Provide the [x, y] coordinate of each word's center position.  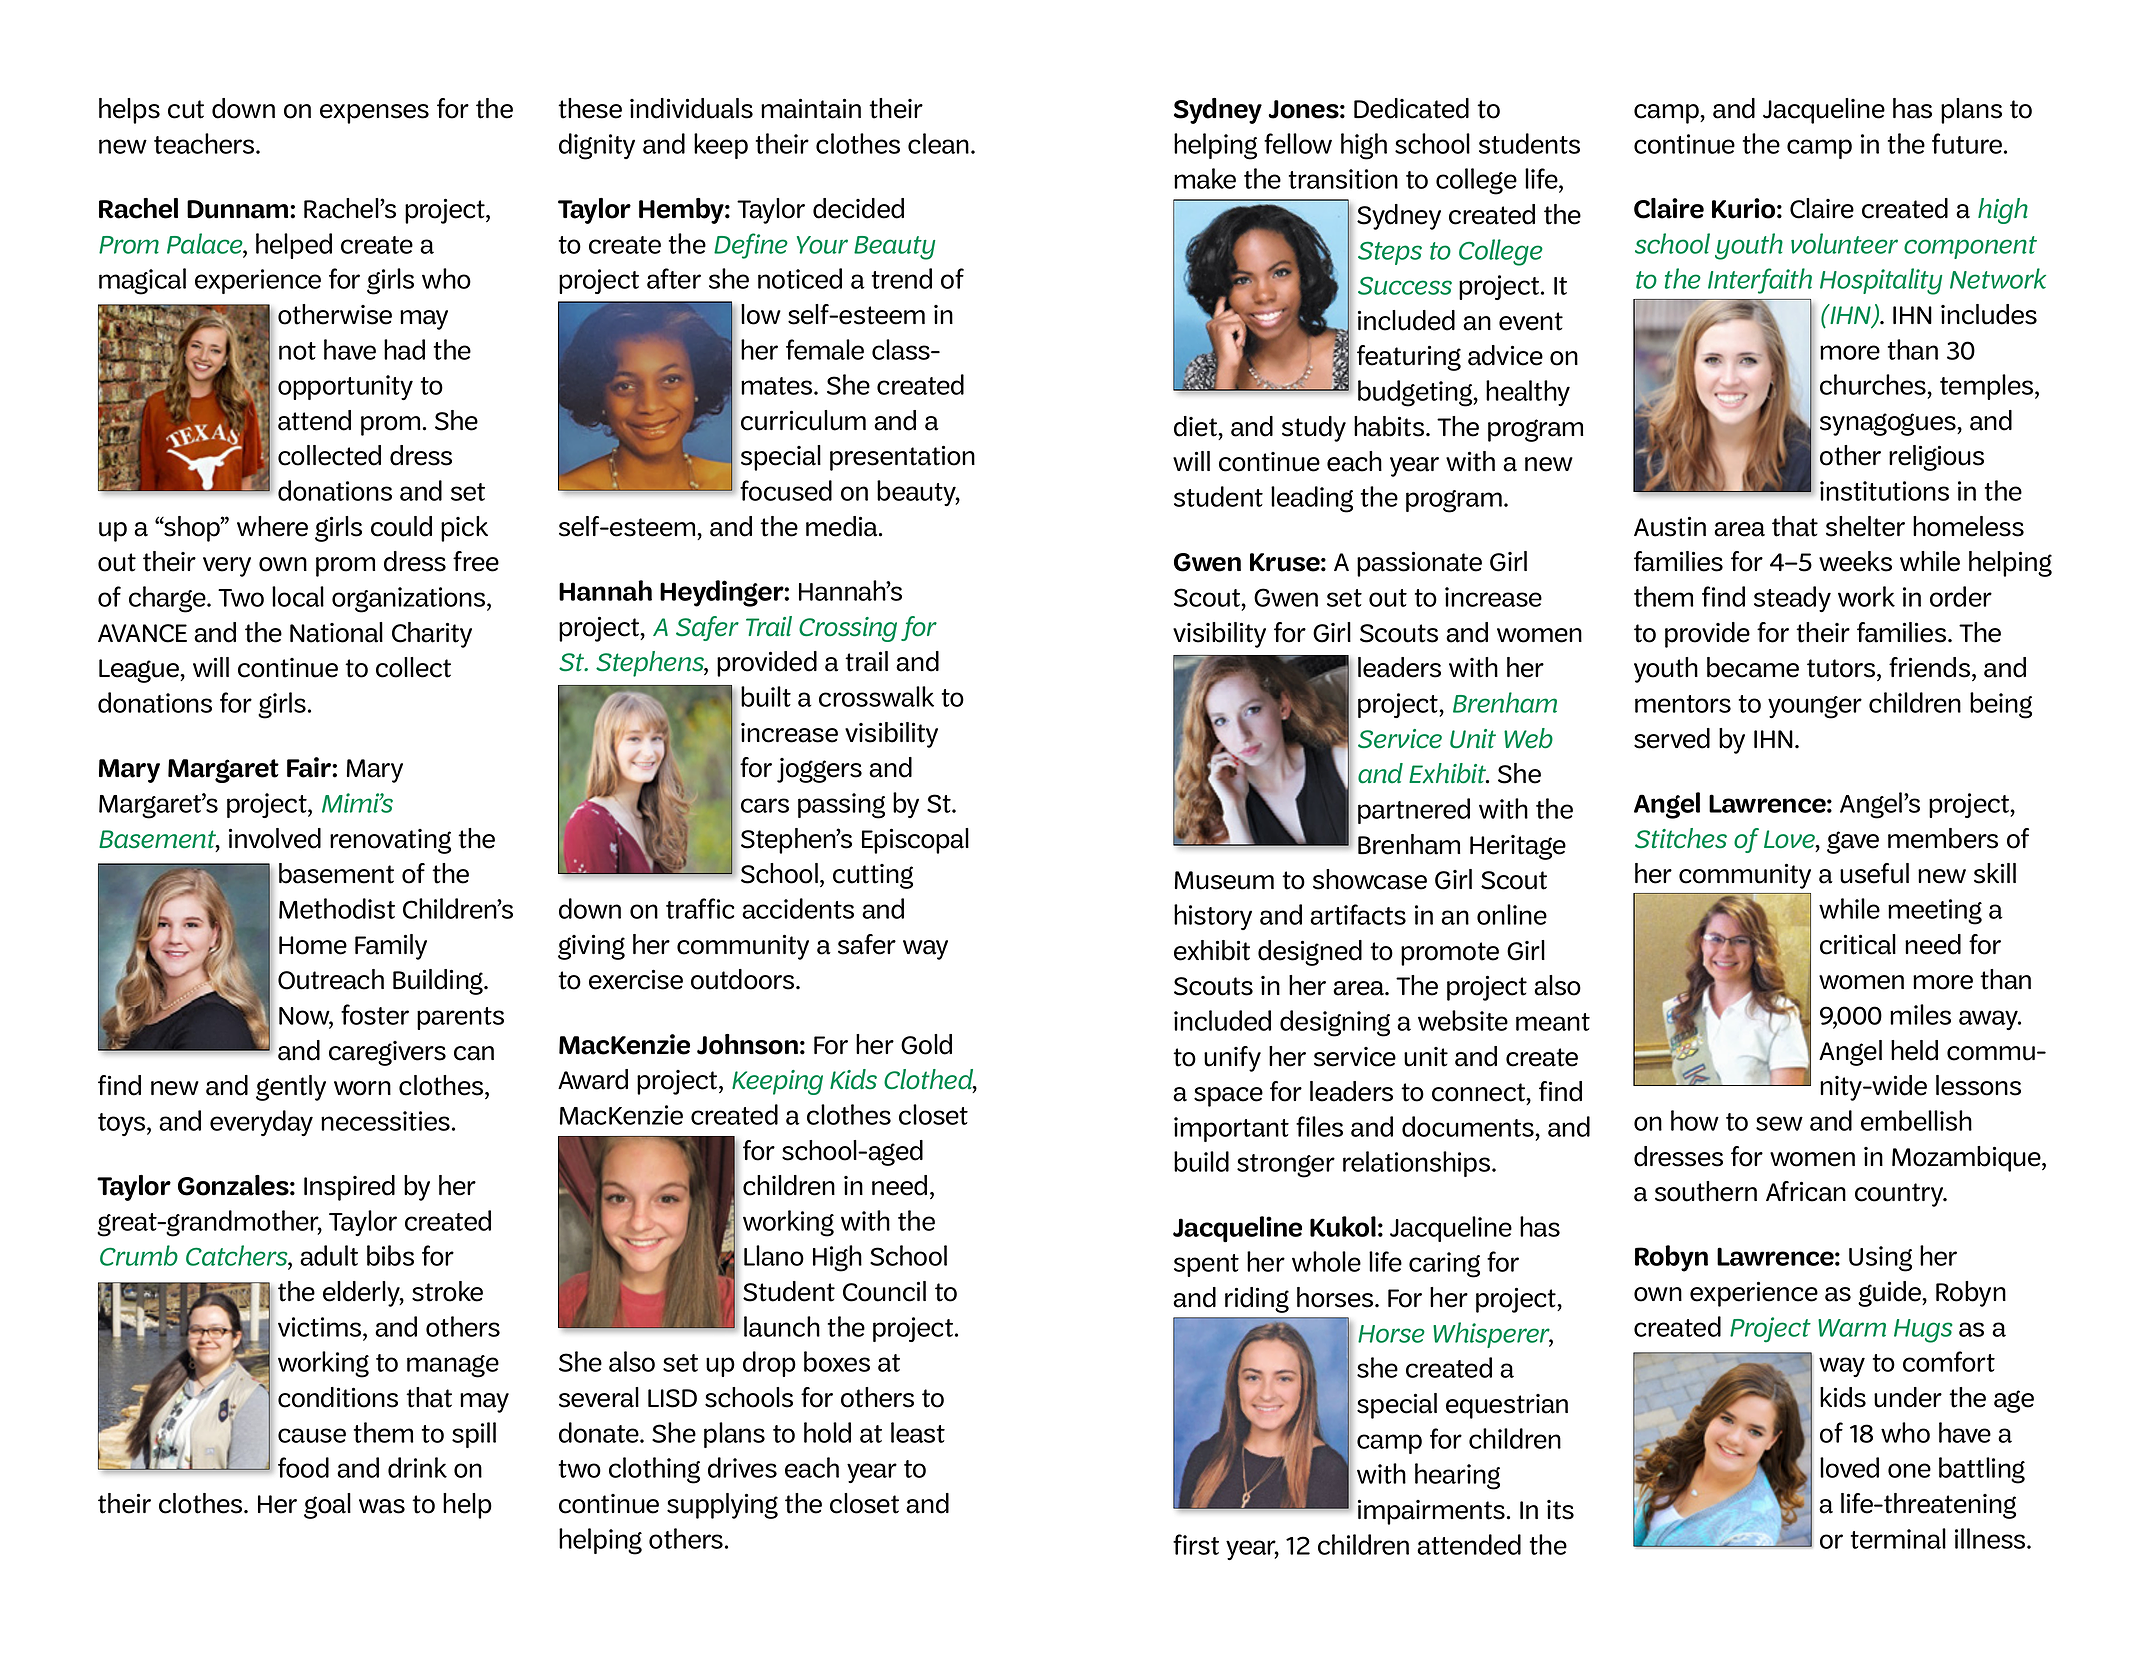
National [336, 632]
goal [327, 1506]
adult [329, 1255]
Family [391, 947]
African [1806, 1191]
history [1213, 917]
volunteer [1844, 243]
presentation [902, 458]
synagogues [1889, 424]
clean [938, 143]
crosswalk [876, 696]
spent [1206, 1265]
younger [1815, 707]
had [404, 349]
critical [1858, 944]
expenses [374, 114]
